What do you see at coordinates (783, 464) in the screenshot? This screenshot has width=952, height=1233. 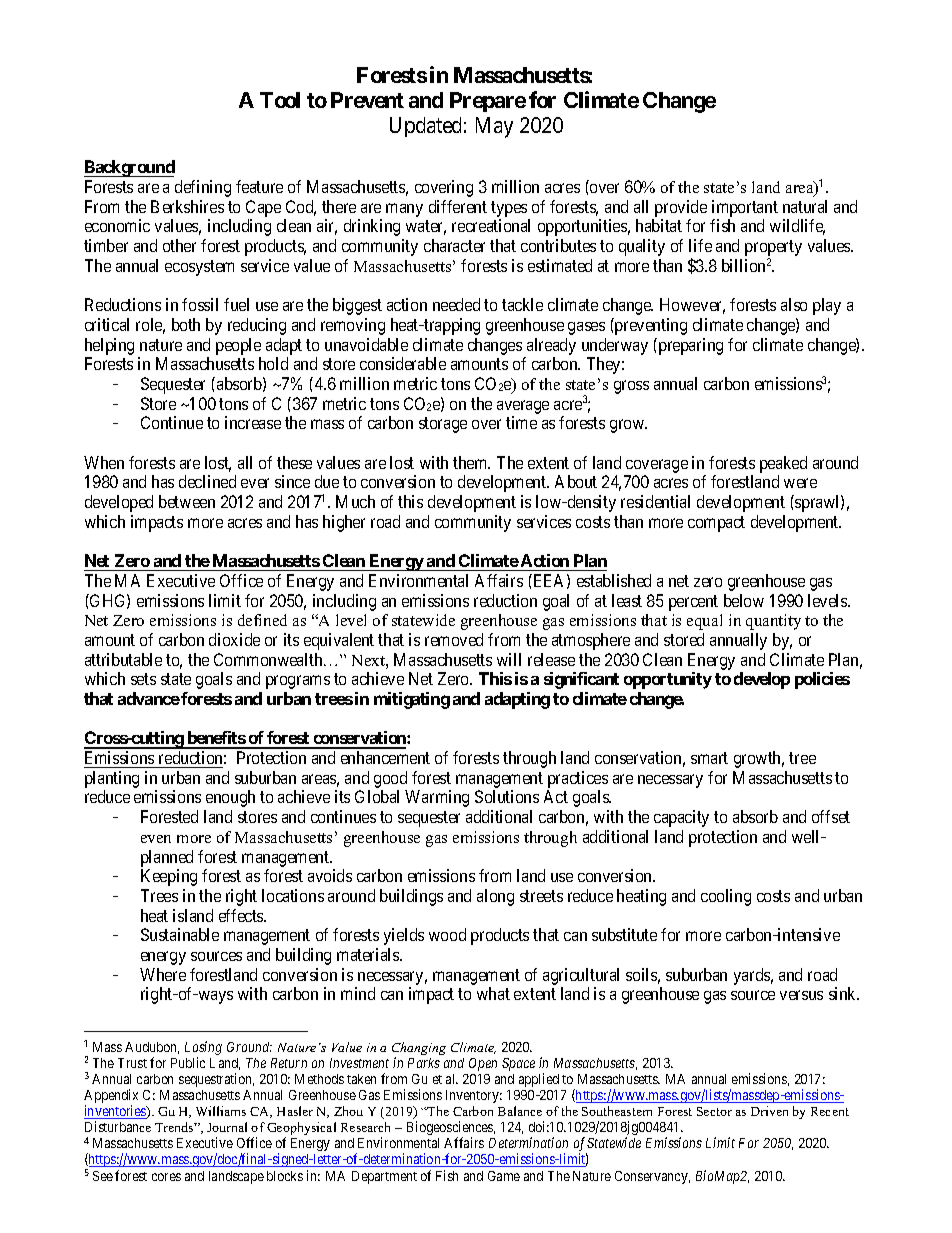 I see `peaked` at bounding box center [783, 464].
